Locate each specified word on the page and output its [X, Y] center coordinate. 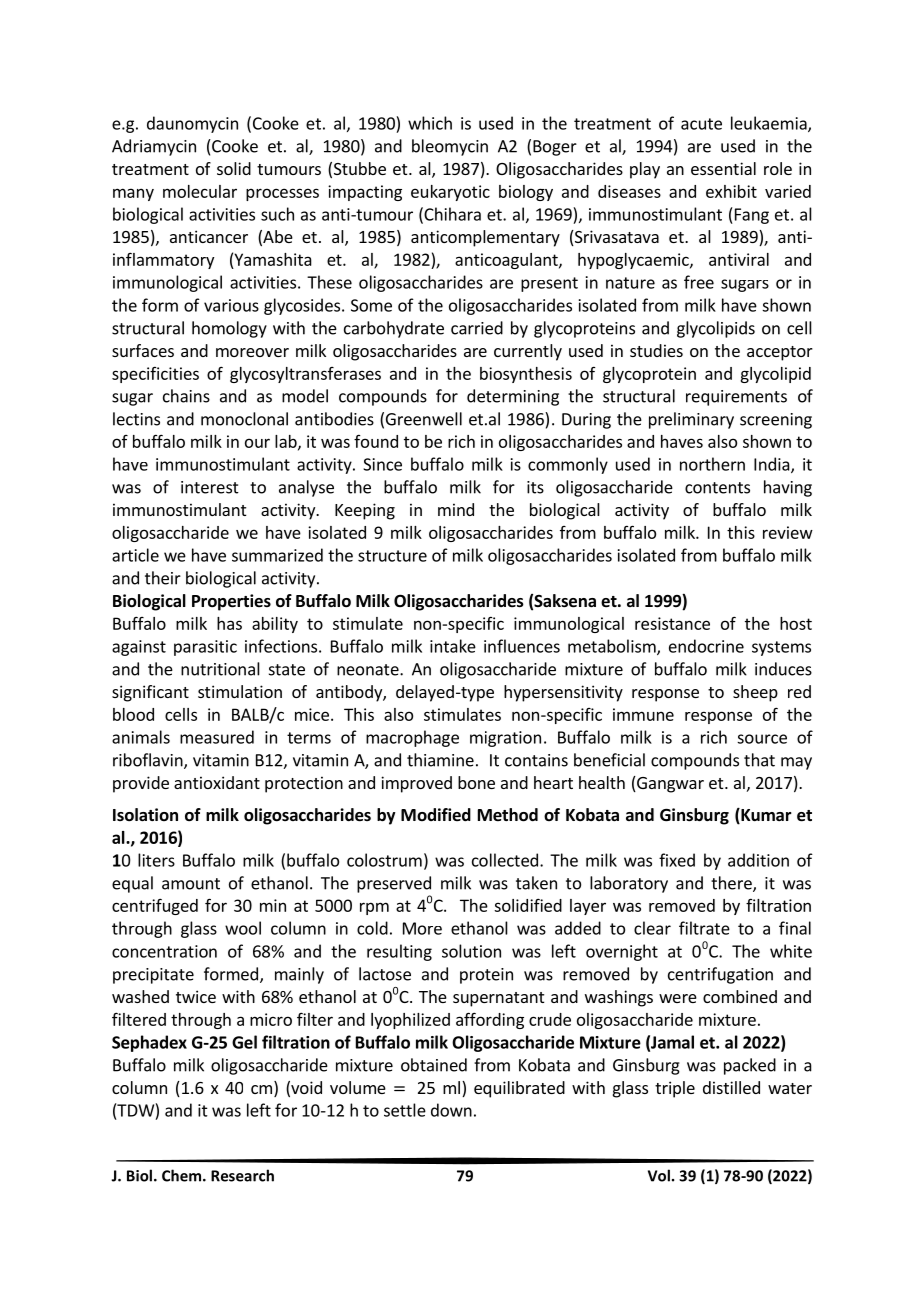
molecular [200, 191]
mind [456, 509]
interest [210, 487]
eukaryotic [450, 193]
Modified [436, 815]
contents [717, 488]
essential [723, 168]
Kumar [765, 816]
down [451, 1110]
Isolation [145, 815]
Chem [183, 1175]
